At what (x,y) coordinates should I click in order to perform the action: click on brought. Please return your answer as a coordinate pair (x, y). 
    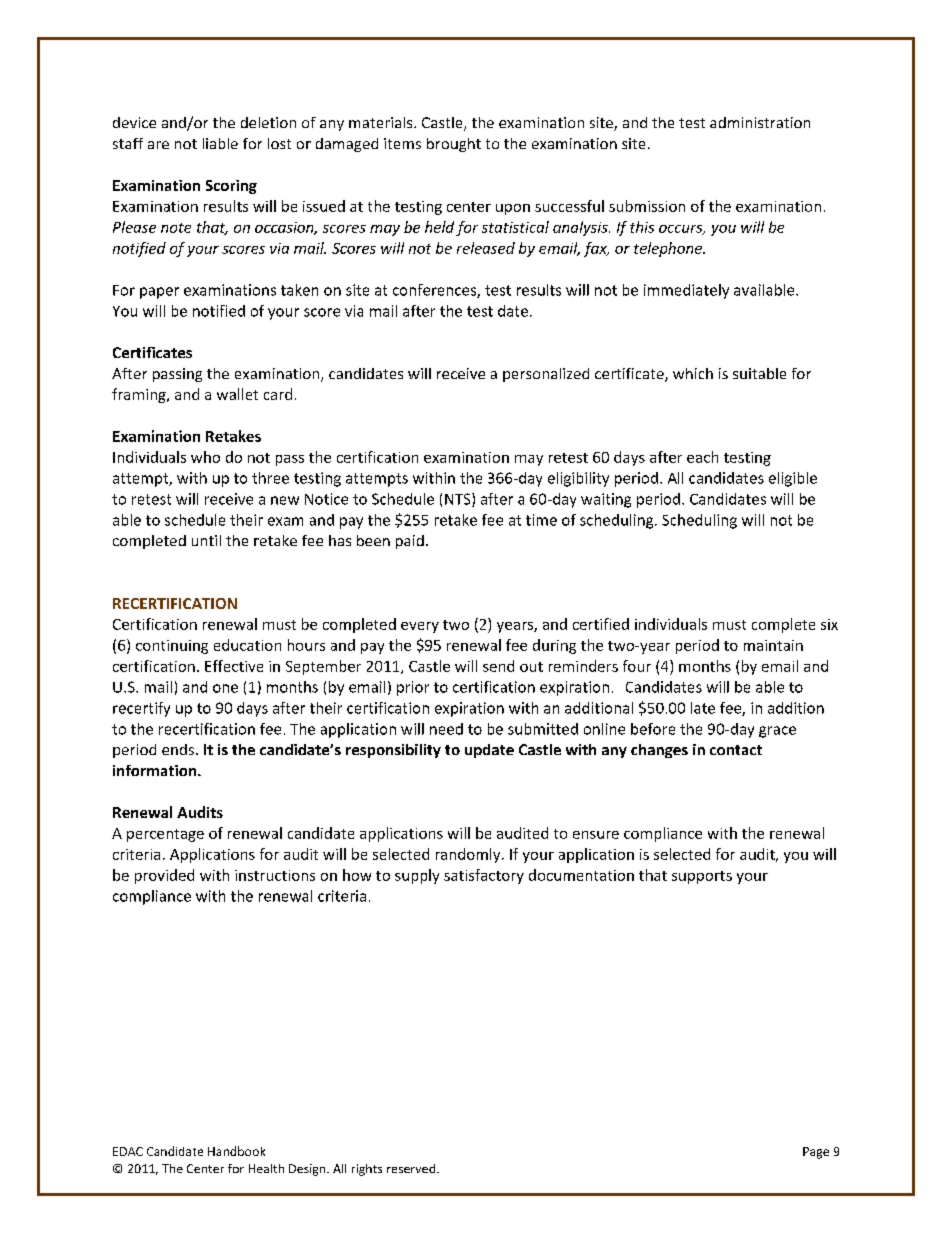
    Looking at the image, I should click on (454, 145).
